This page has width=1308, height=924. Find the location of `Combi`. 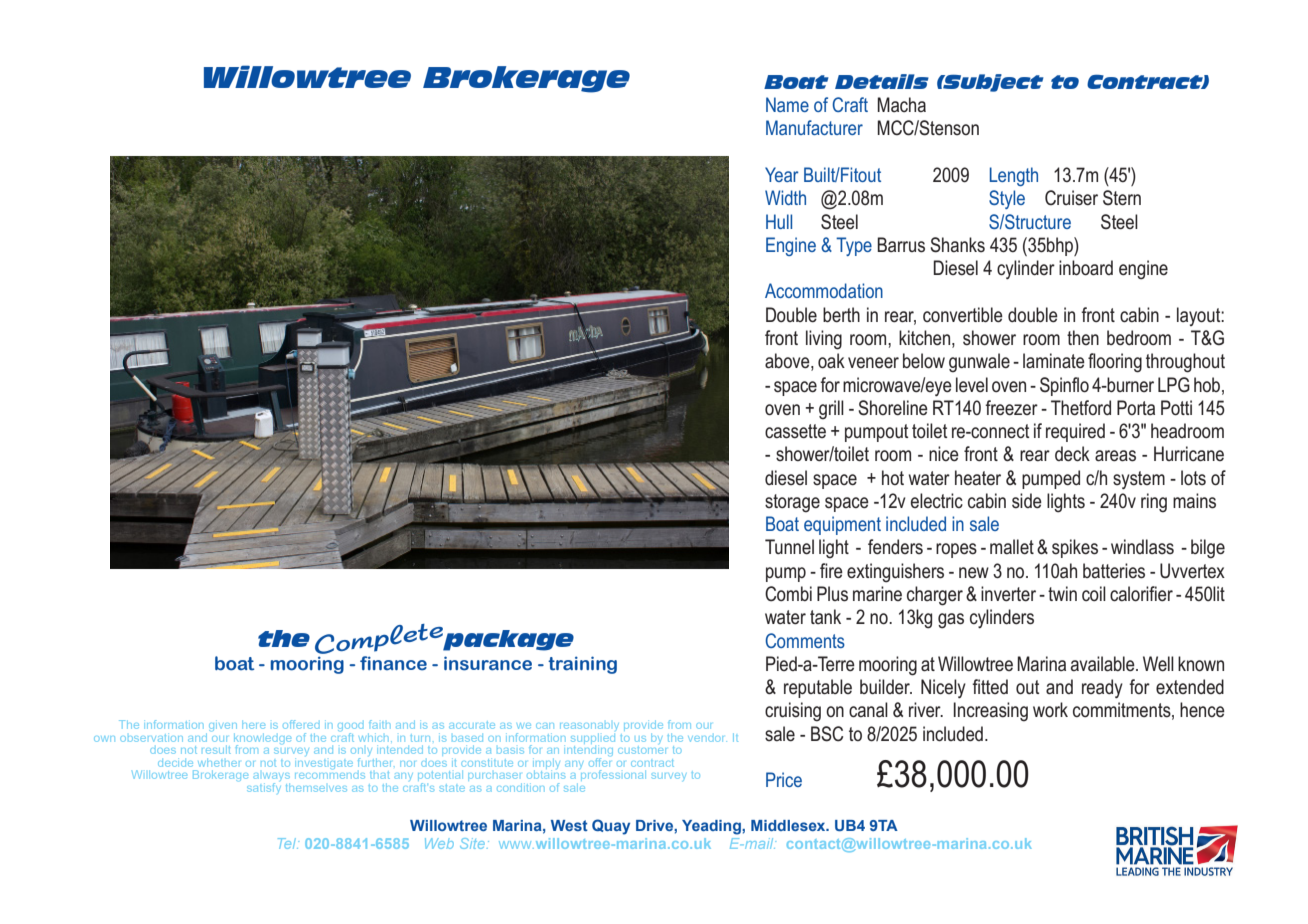

Combi is located at coordinates (788, 594).
